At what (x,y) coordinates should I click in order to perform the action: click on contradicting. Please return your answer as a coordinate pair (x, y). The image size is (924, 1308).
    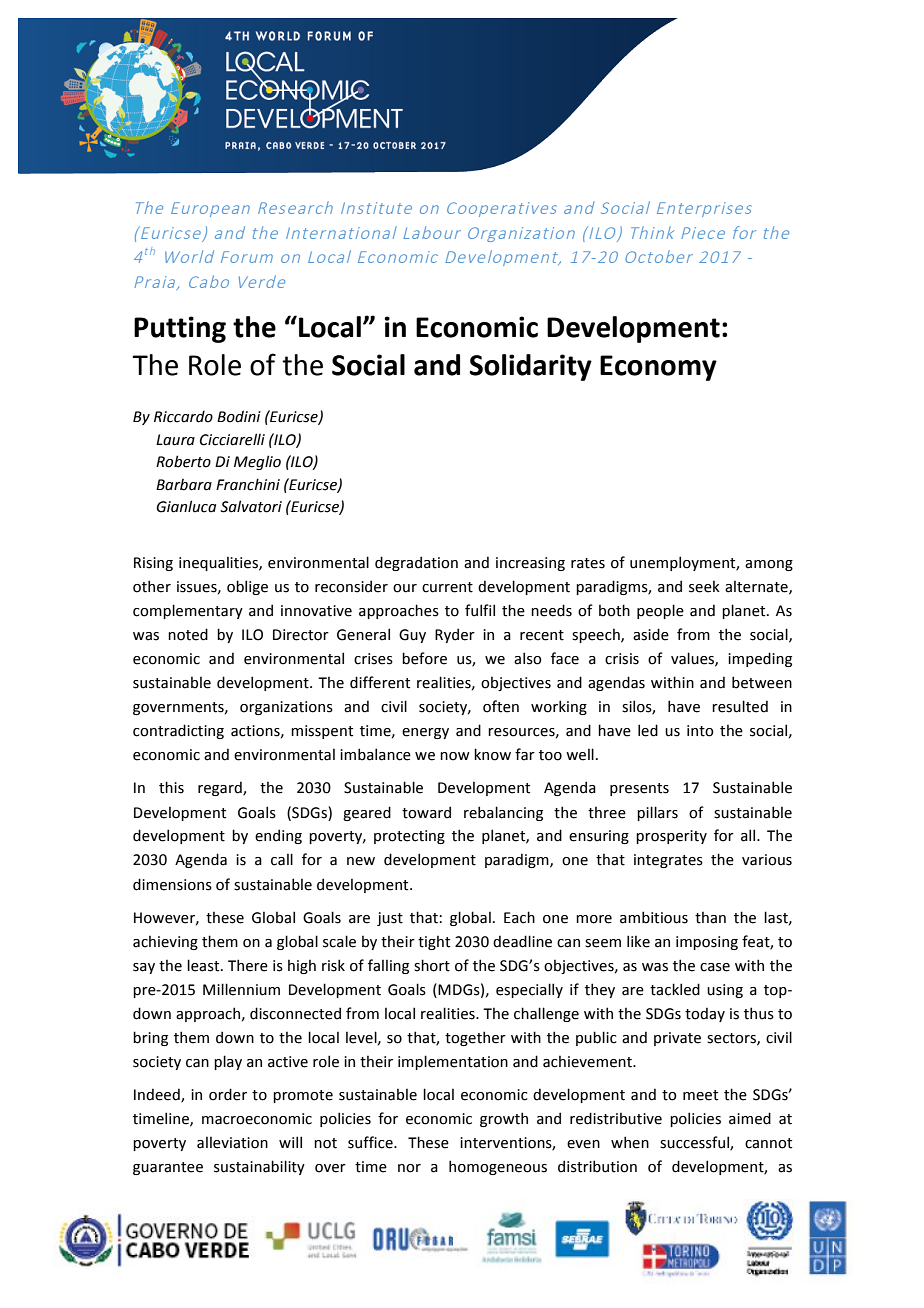
    Looking at the image, I should click on (178, 731).
